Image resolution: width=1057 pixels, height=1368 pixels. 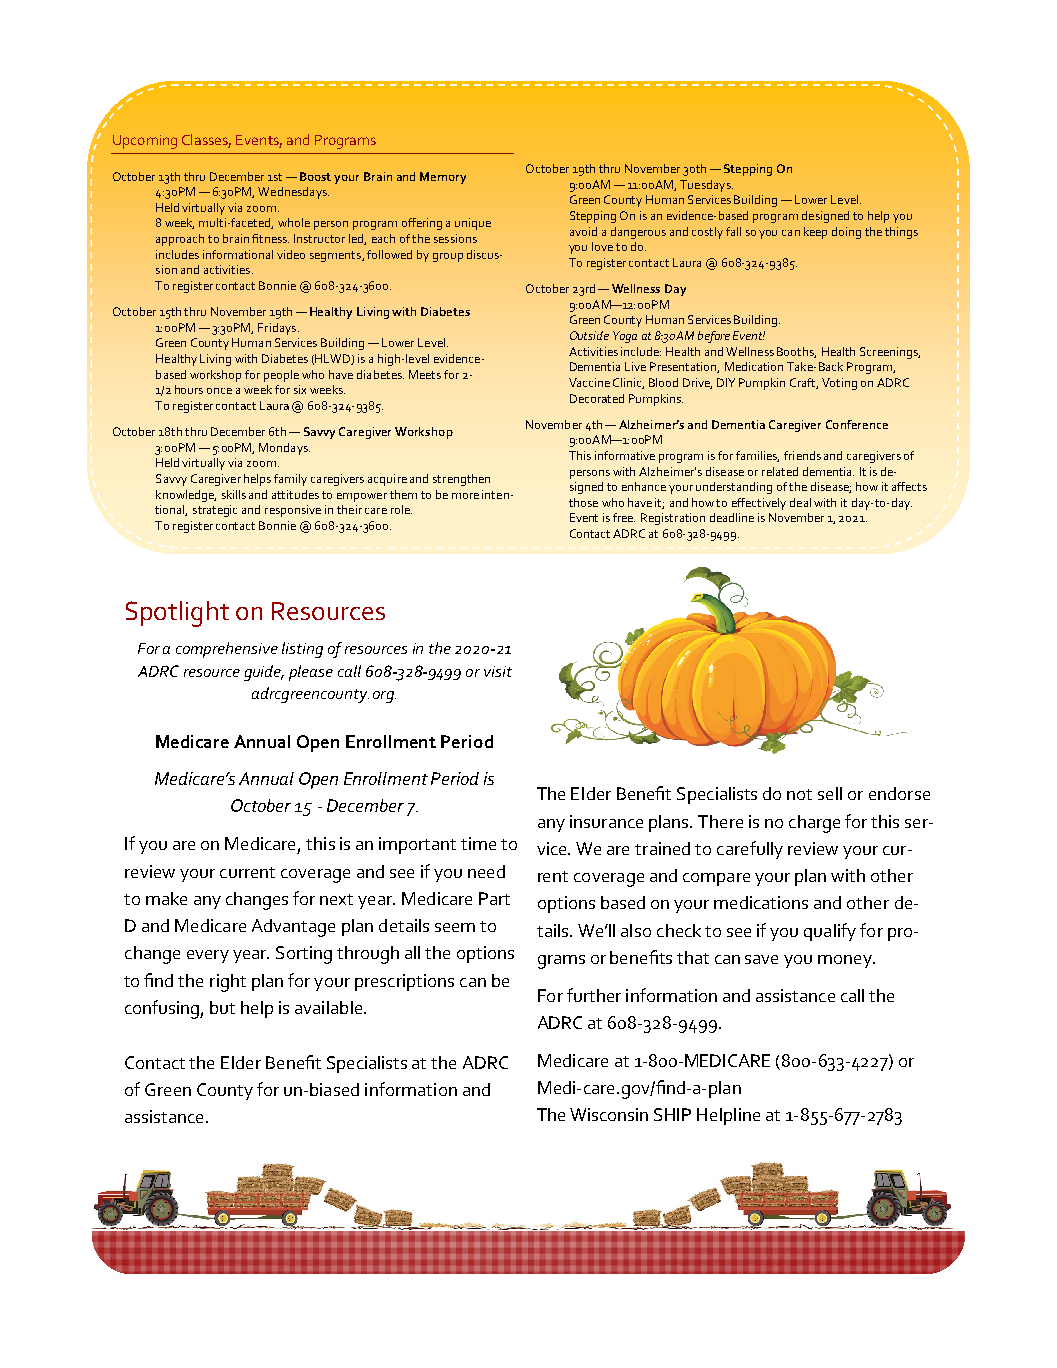 What do you see at coordinates (672, 1114) in the image?
I see `SHIP` at bounding box center [672, 1114].
